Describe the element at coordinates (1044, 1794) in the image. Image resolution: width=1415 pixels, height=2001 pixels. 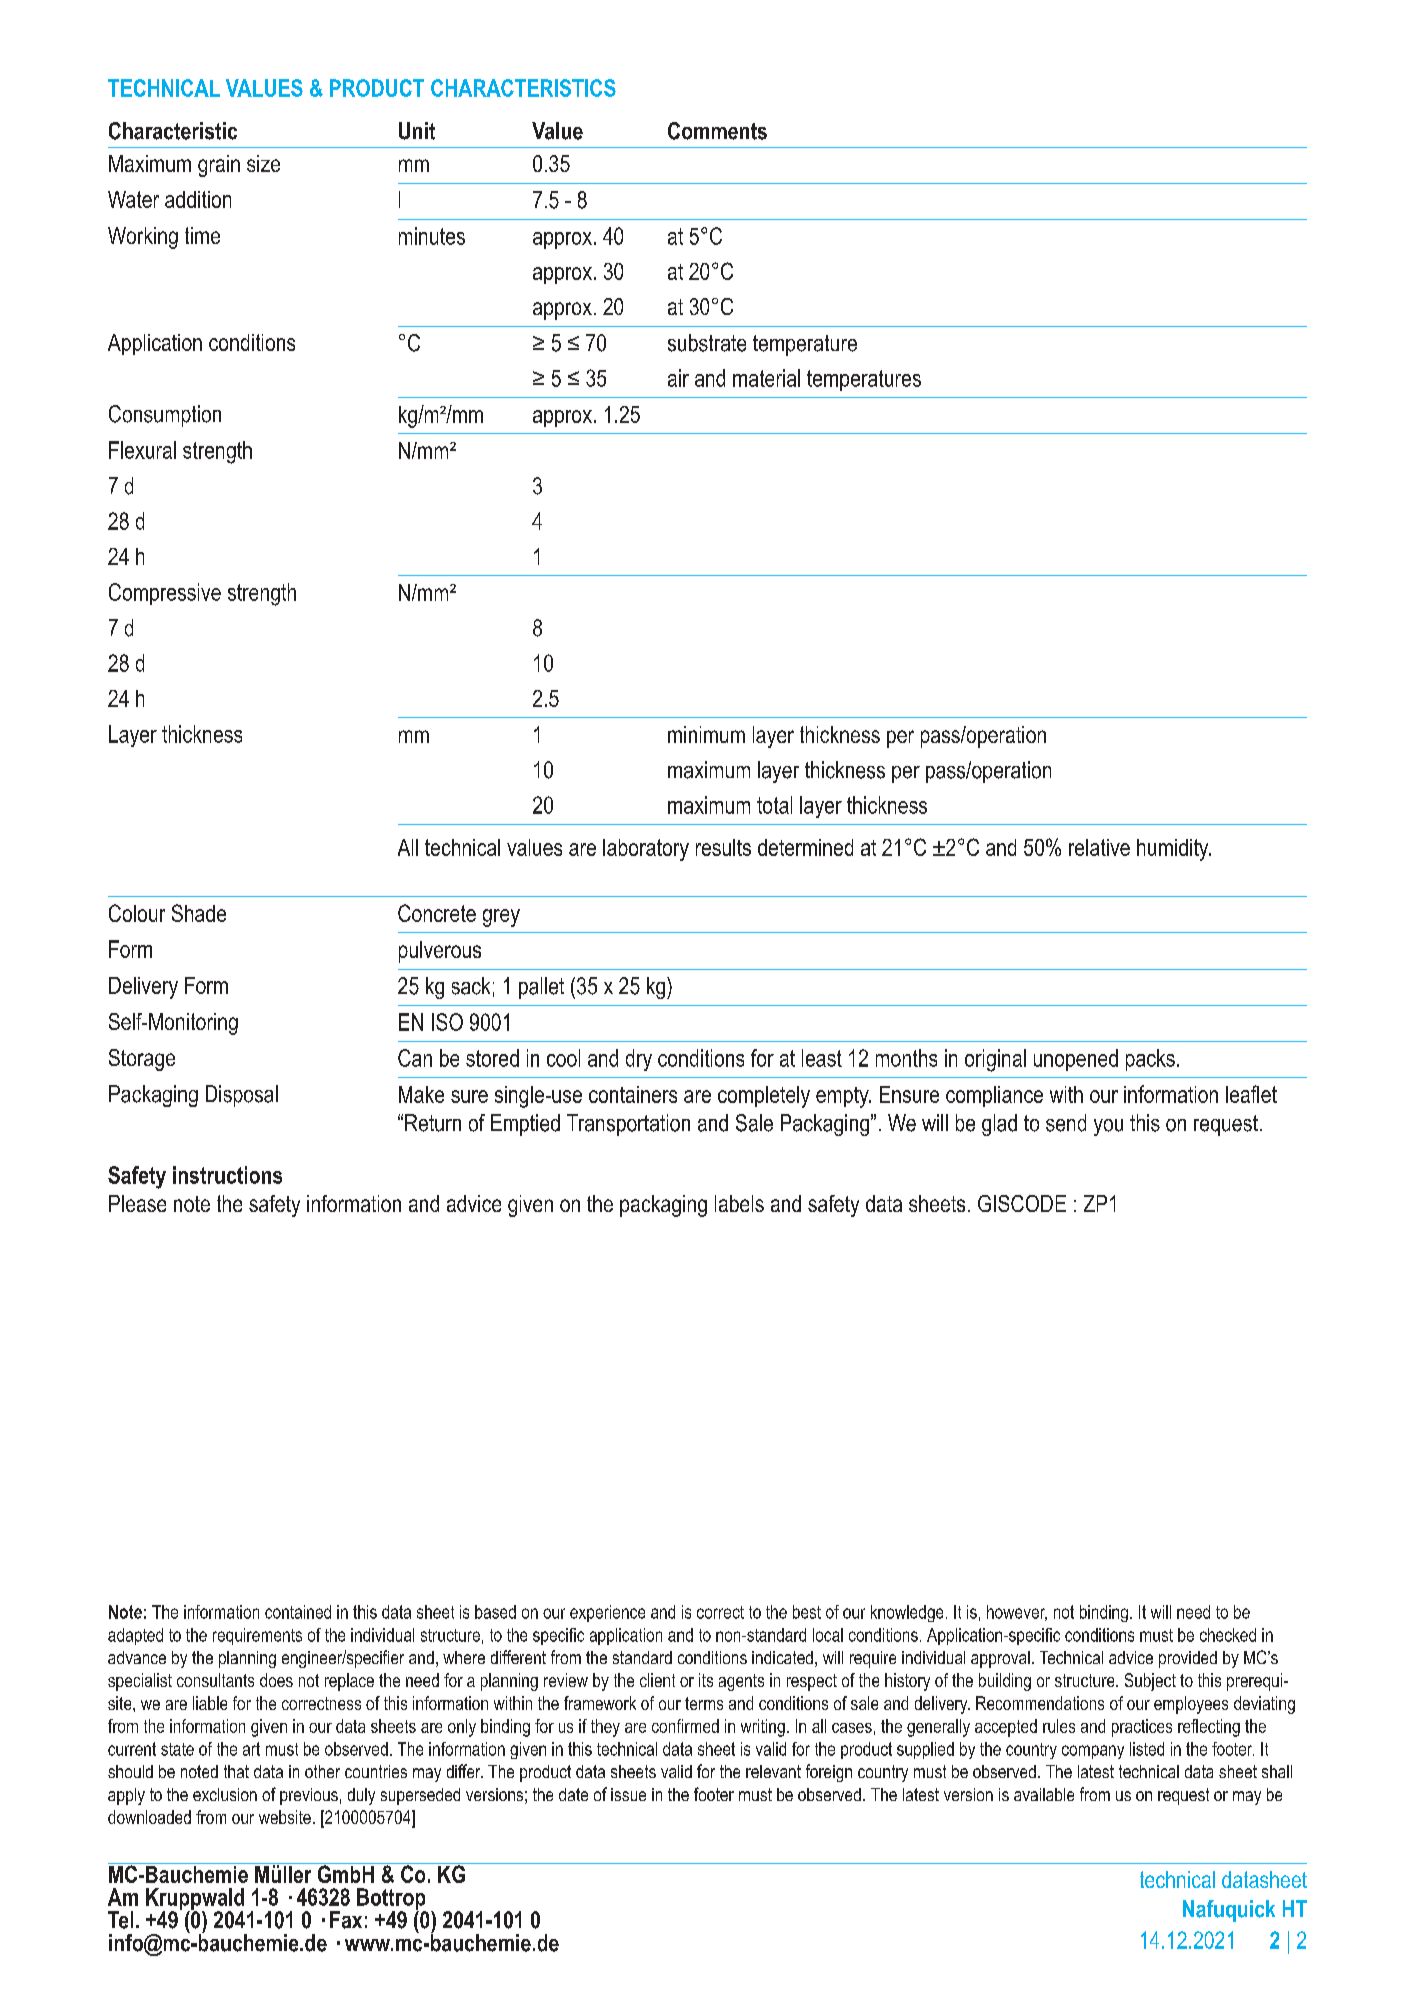
I see `available` at that location.
